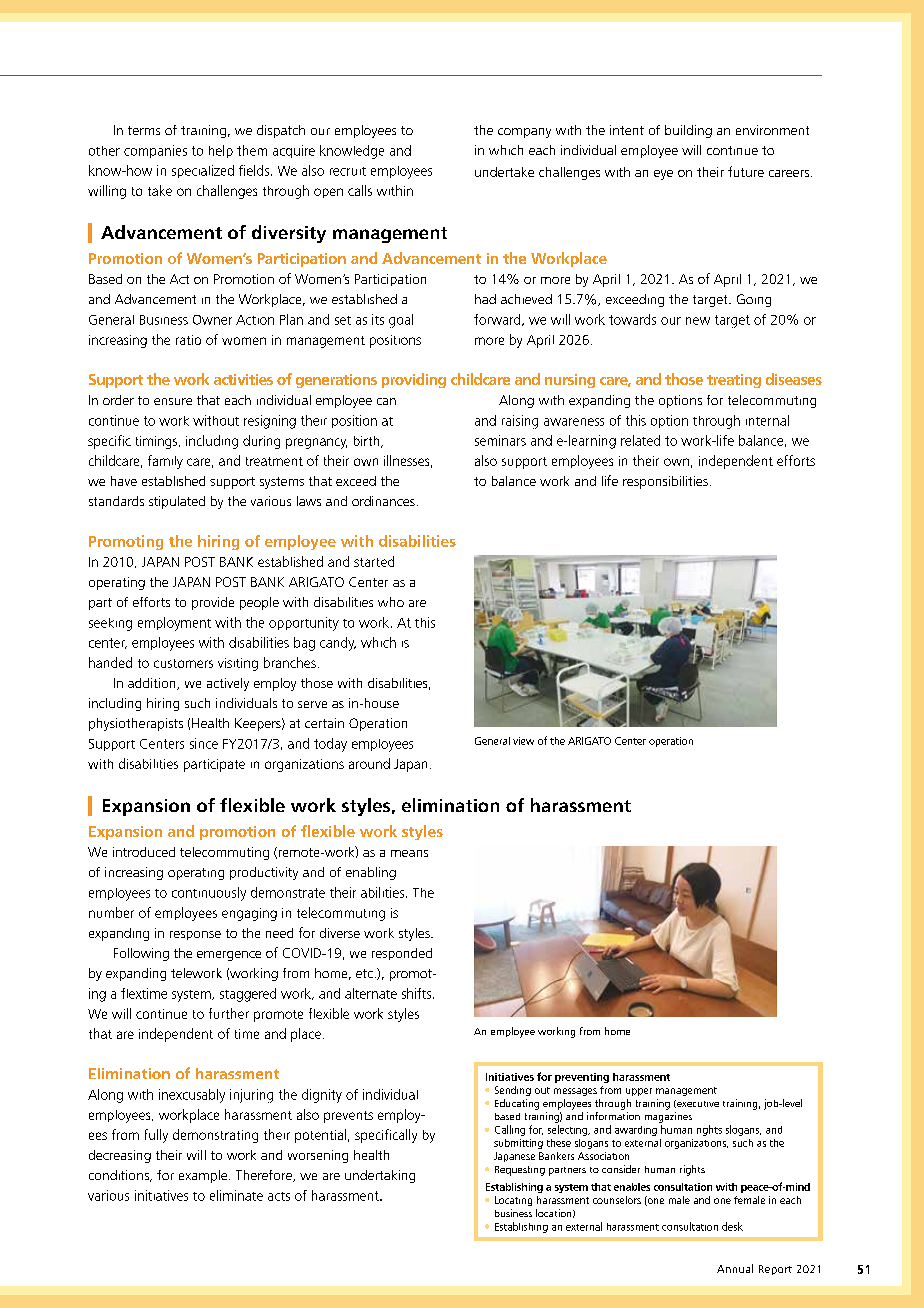 This screenshot has width=924, height=1308. What do you see at coordinates (380, 1176) in the screenshot?
I see `undertaking` at bounding box center [380, 1176].
